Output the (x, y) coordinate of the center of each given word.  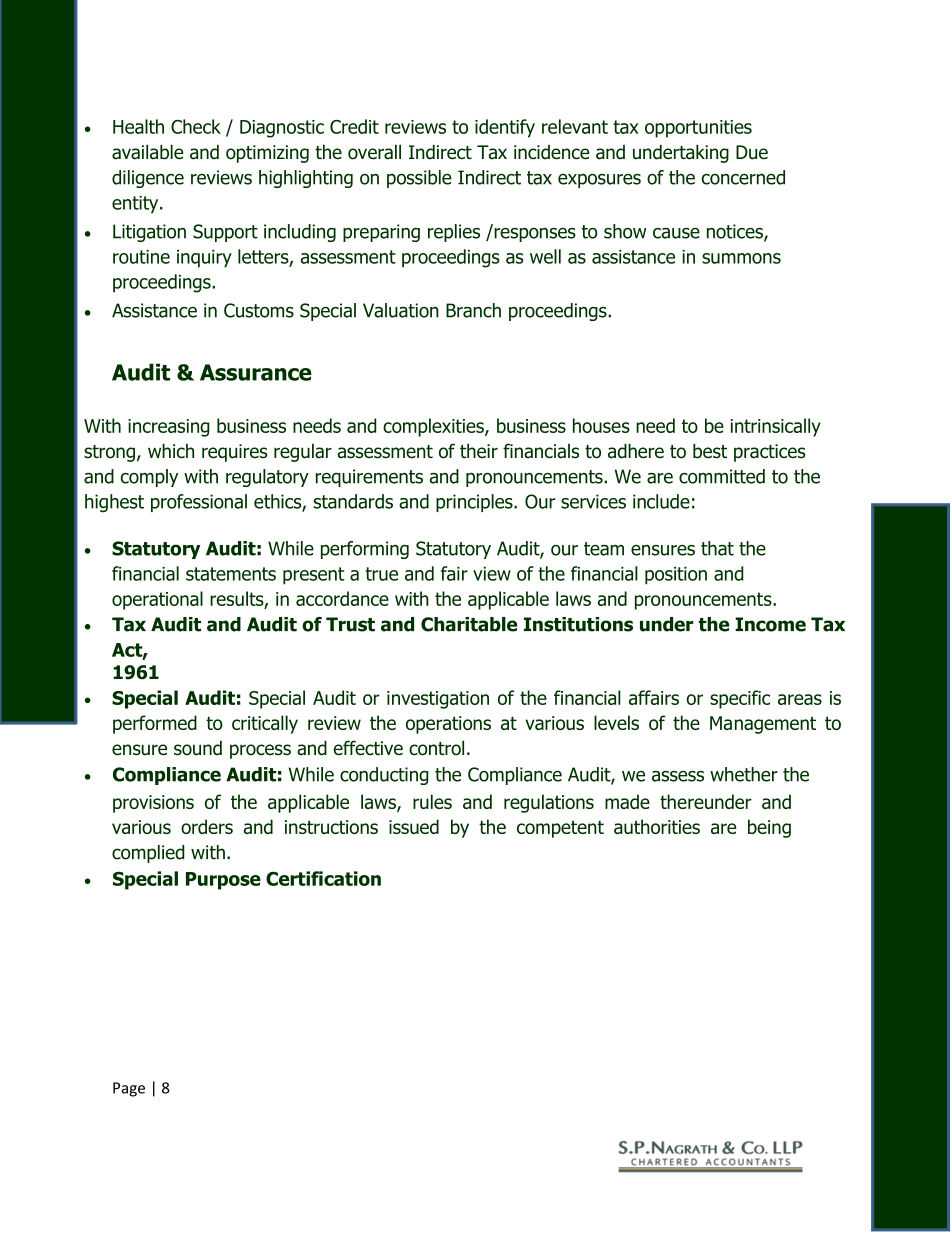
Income (770, 624)
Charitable (469, 624)
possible (419, 179)
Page (129, 1089)
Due (752, 152)
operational (157, 600)
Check (196, 126)
